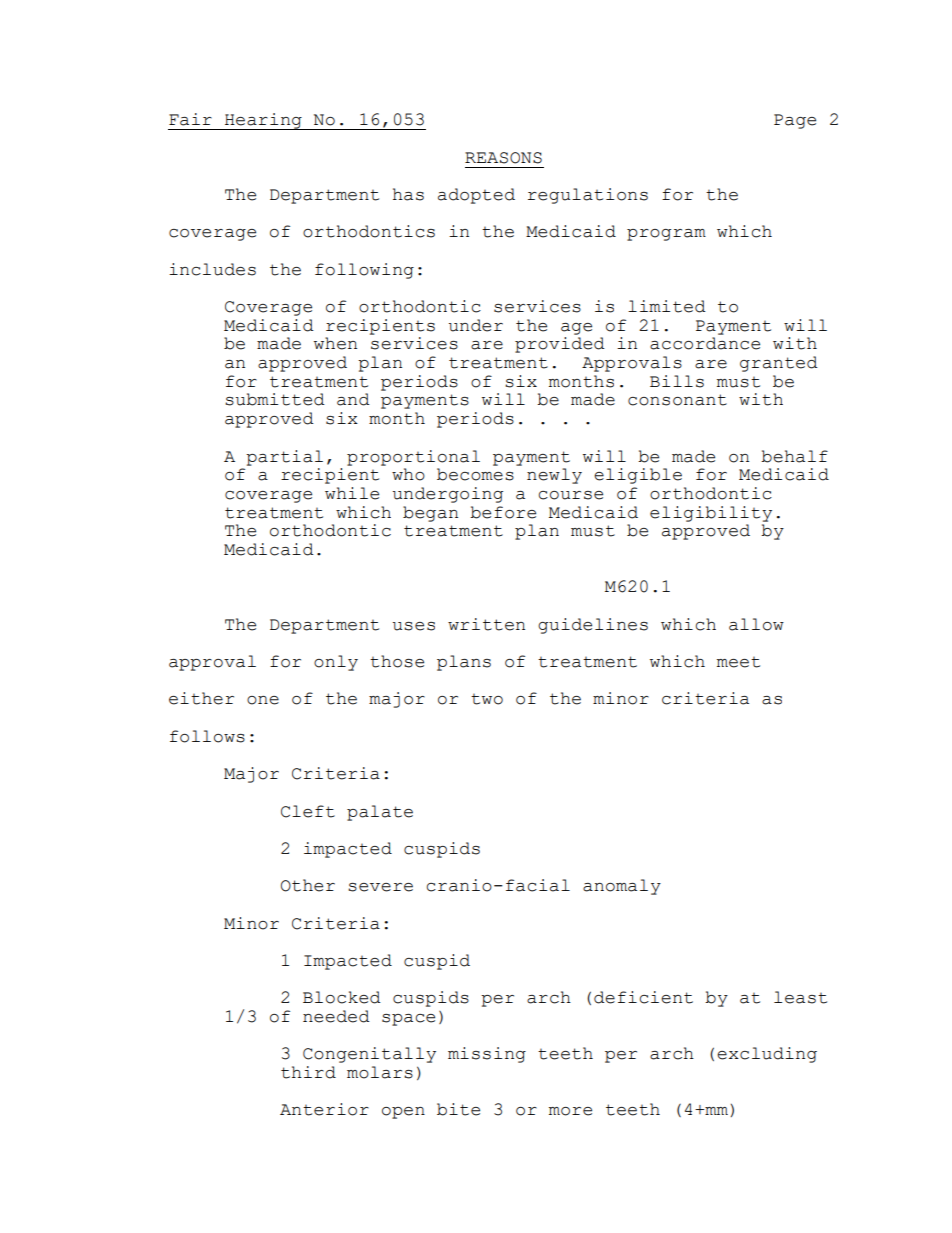  Describe the element at coordinates (336, 663) in the document. I see `only` at that location.
